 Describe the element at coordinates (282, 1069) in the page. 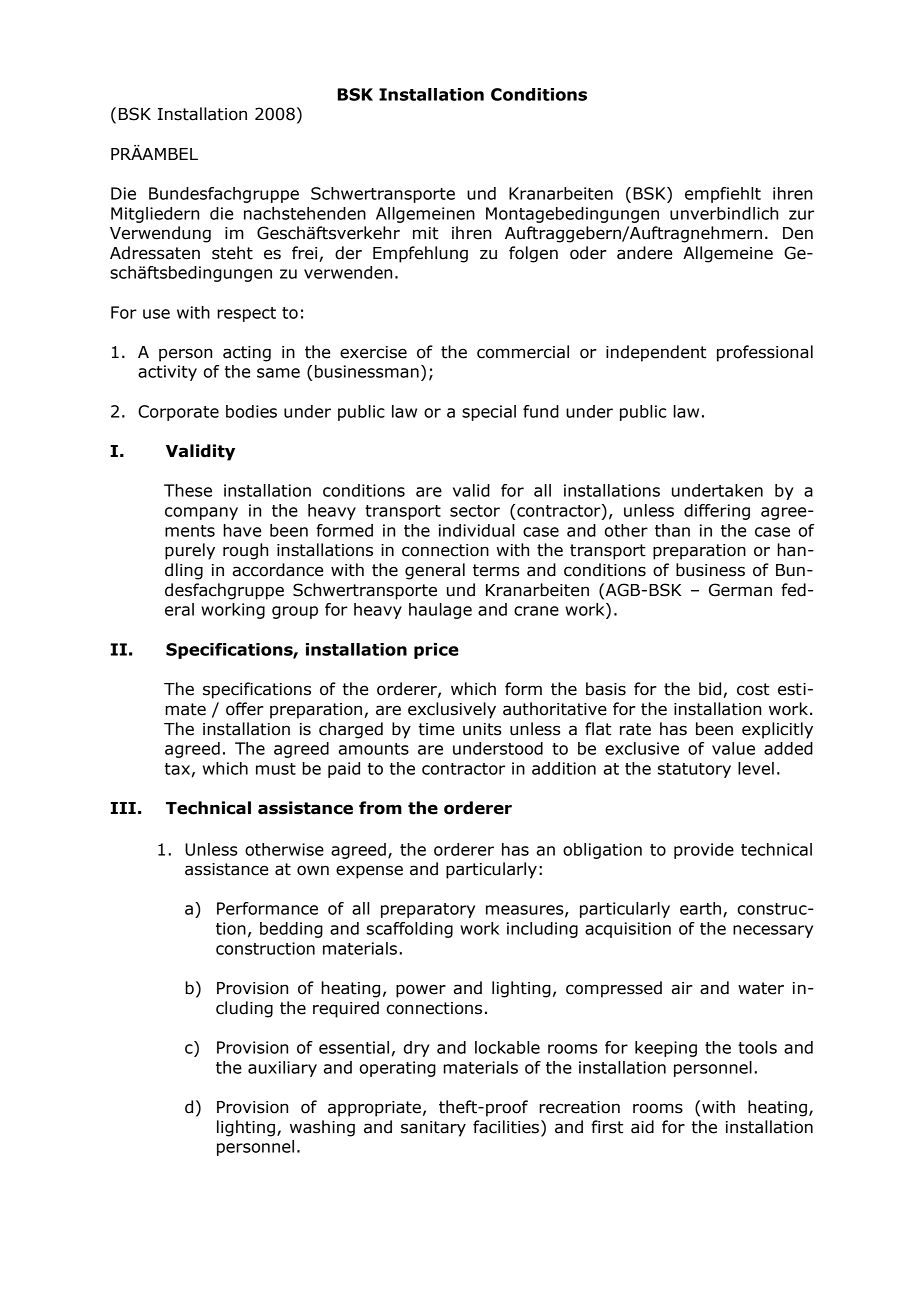

I see `auxiliary` at that location.
